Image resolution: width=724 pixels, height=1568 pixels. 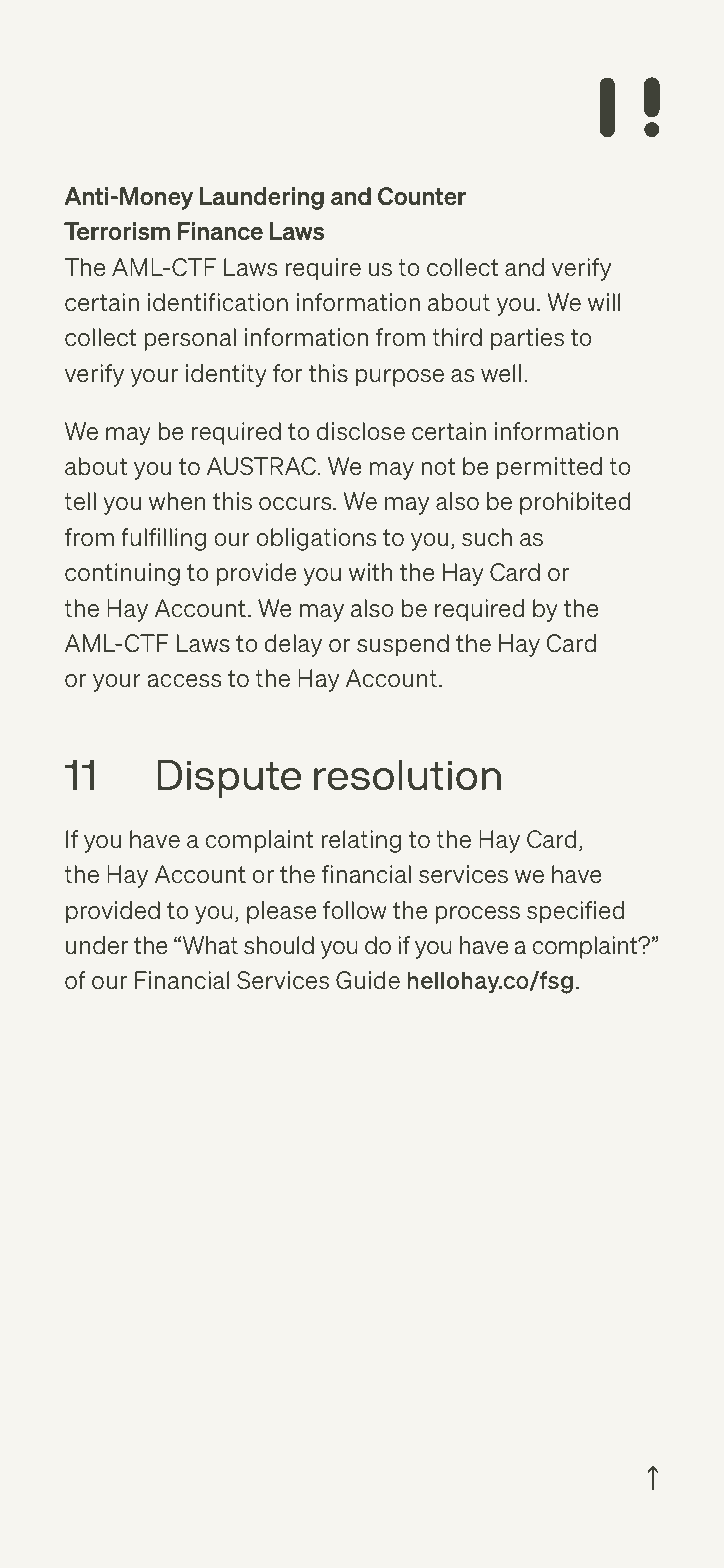 I want to click on delay, so click(x=293, y=645).
